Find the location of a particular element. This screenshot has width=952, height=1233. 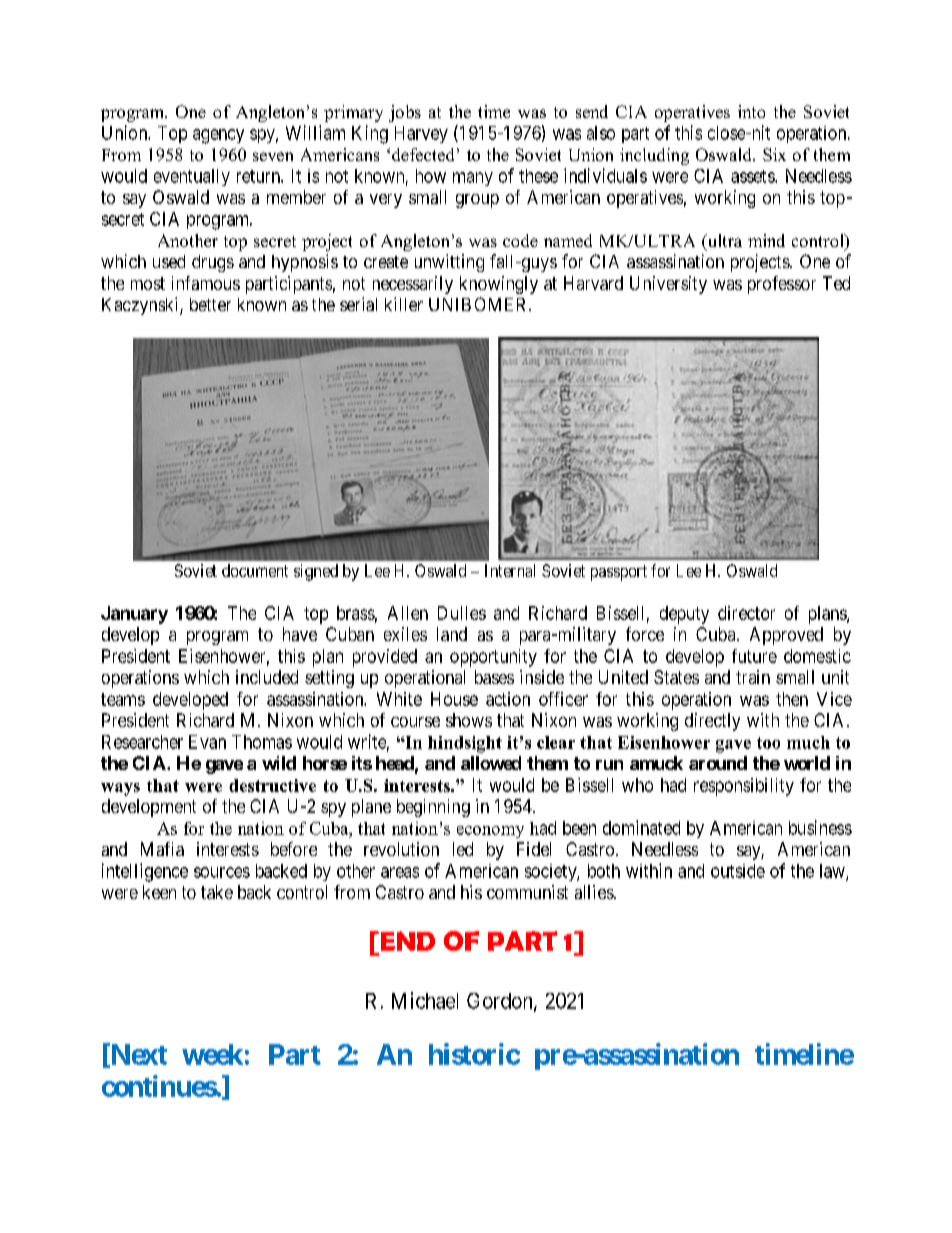

week is located at coordinates (212, 1054).
